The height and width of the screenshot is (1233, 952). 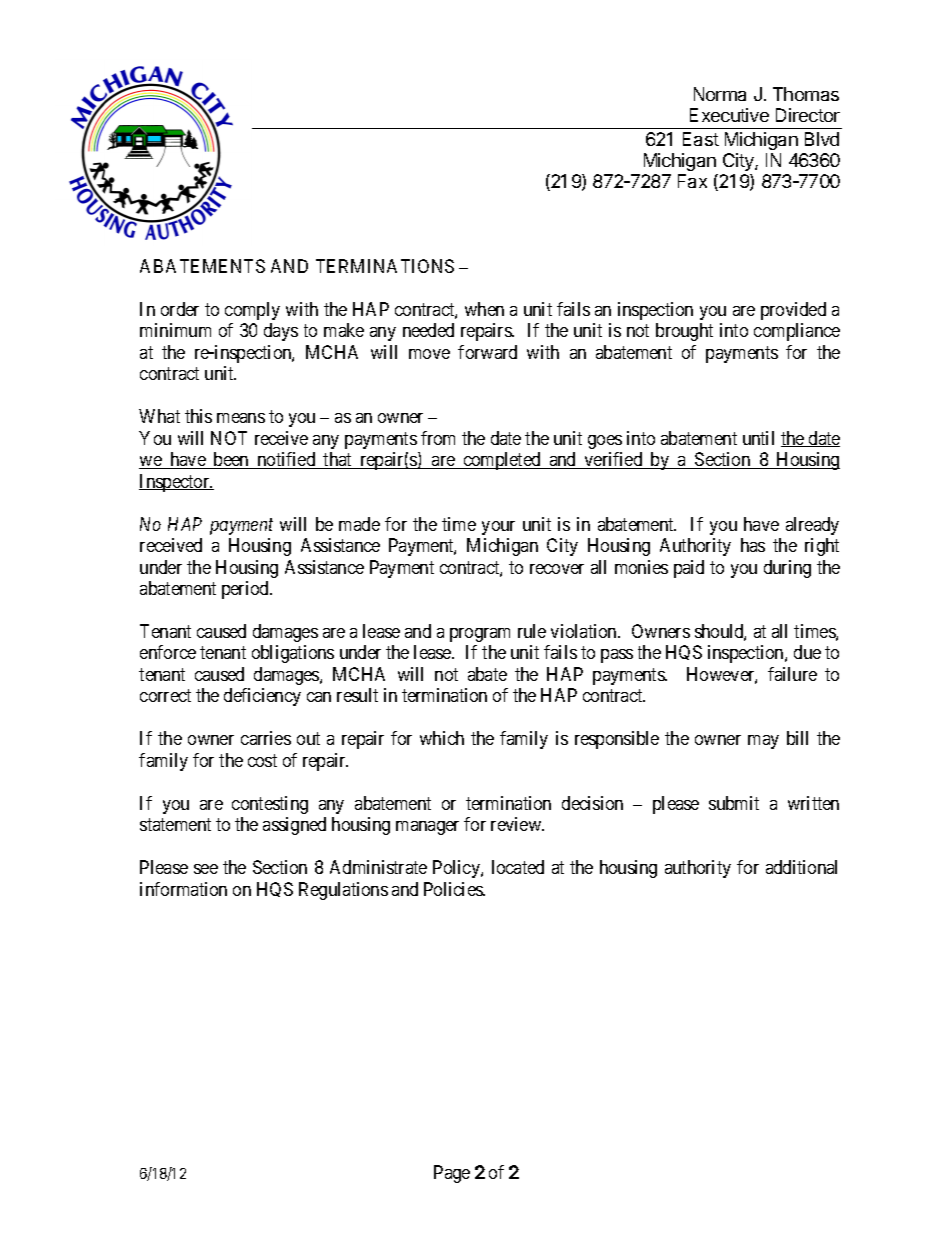 What do you see at coordinates (517, 824) in the screenshot?
I see `review` at bounding box center [517, 824].
